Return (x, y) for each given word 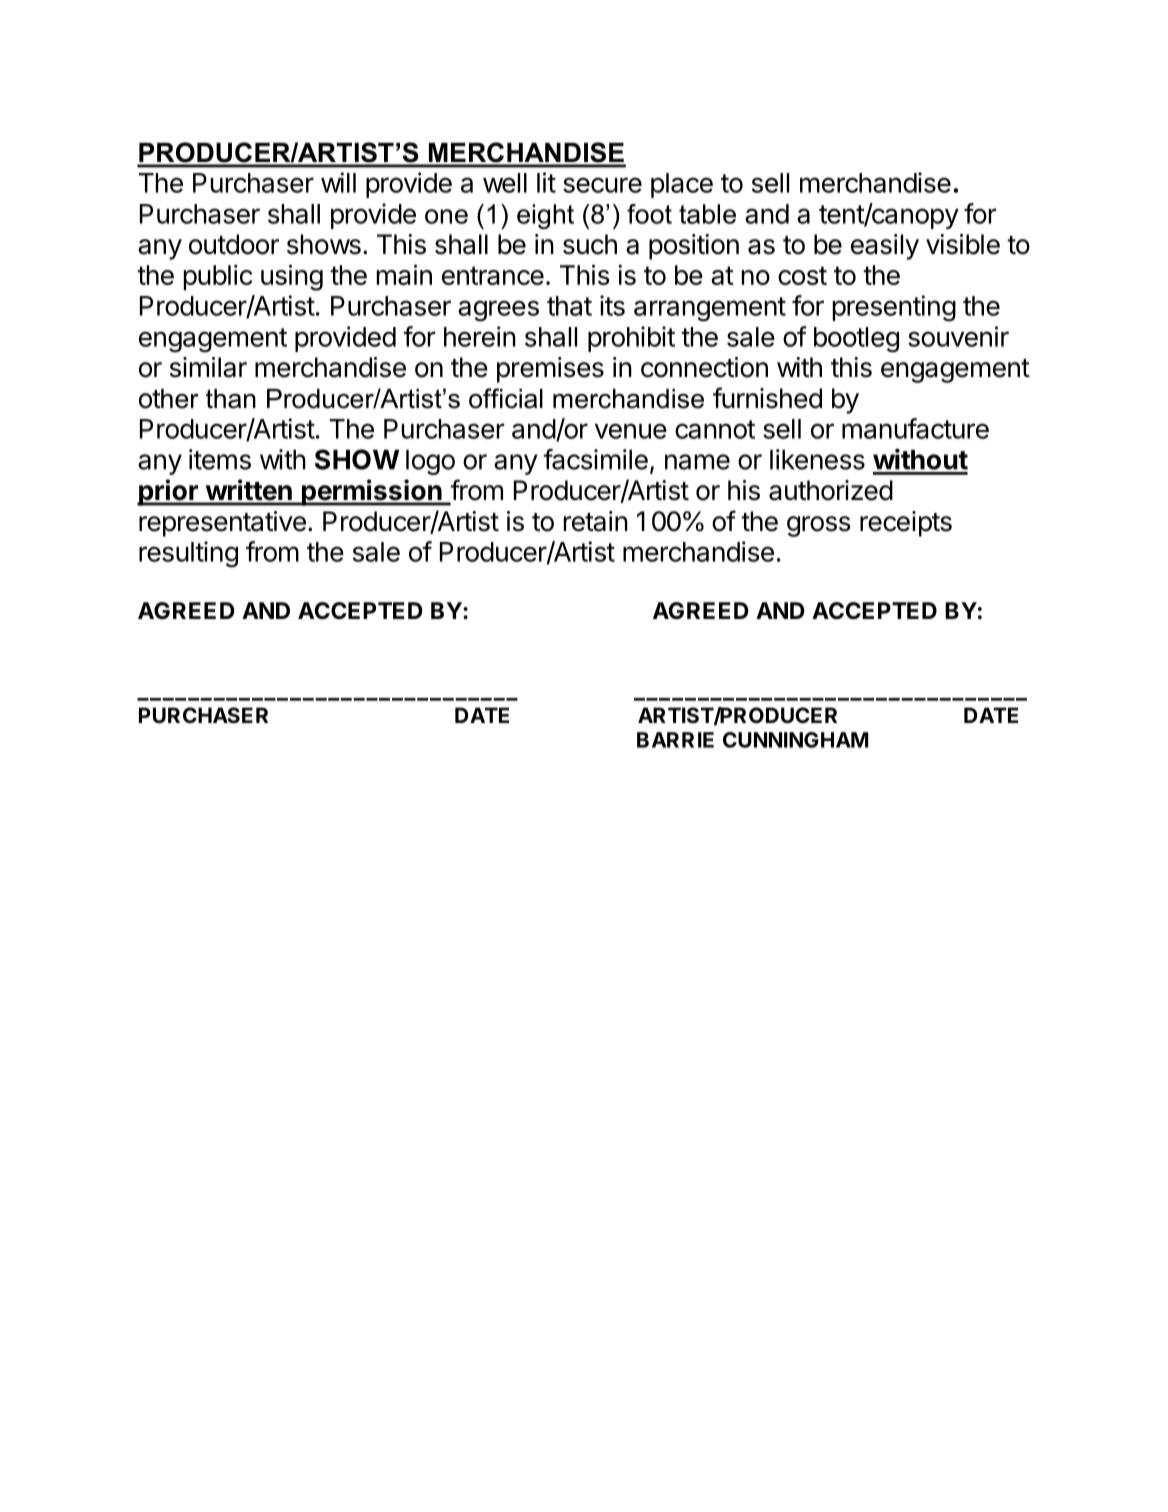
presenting (894, 308)
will (338, 182)
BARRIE (675, 740)
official (506, 398)
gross (819, 526)
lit (546, 182)
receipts (906, 524)
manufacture (915, 428)
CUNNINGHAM (795, 740)
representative (222, 524)
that (569, 306)
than (231, 399)
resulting (188, 554)
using (292, 277)
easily (885, 247)
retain (596, 521)
